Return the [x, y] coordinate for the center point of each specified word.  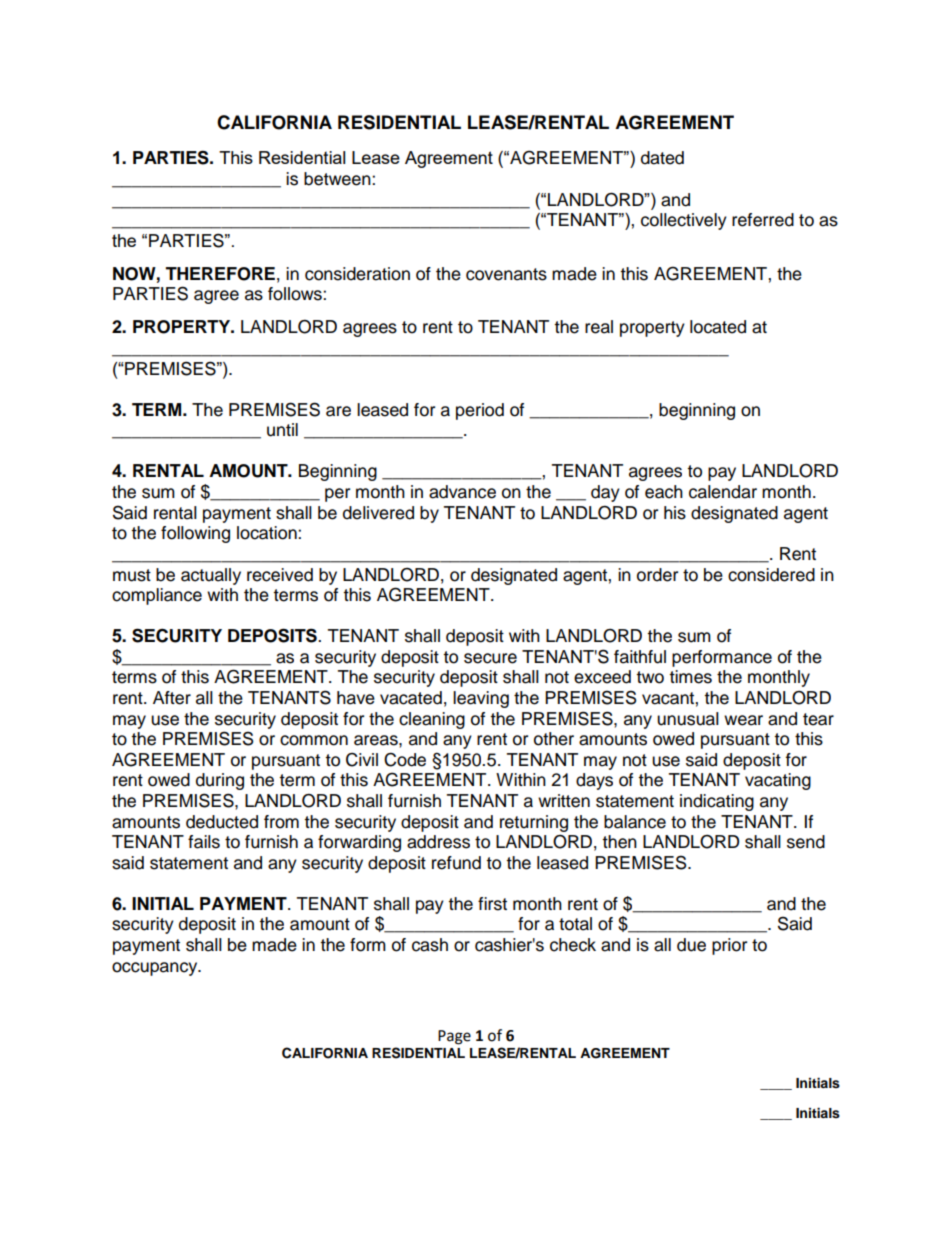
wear [743, 720]
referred [763, 220]
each [664, 492]
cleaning [432, 720]
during [220, 781]
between [338, 179]
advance [462, 492]
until [282, 430]
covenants [506, 274]
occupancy [156, 969]
